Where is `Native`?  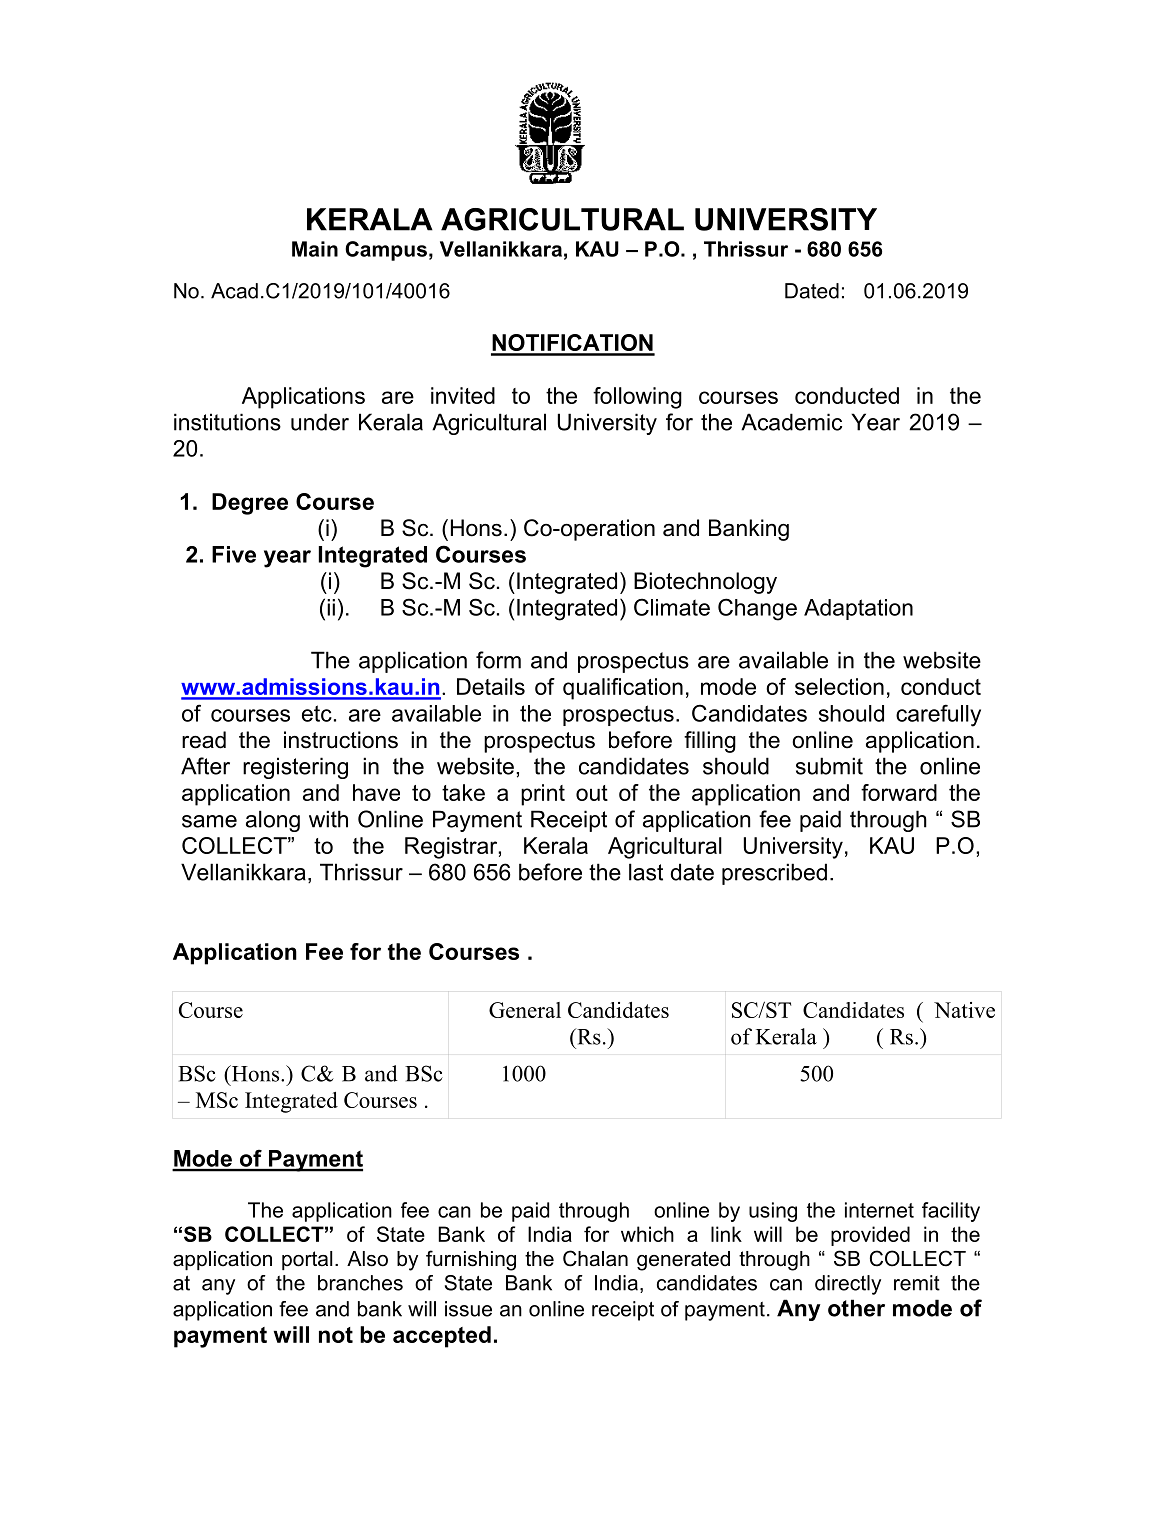
Native is located at coordinates (964, 1010).
